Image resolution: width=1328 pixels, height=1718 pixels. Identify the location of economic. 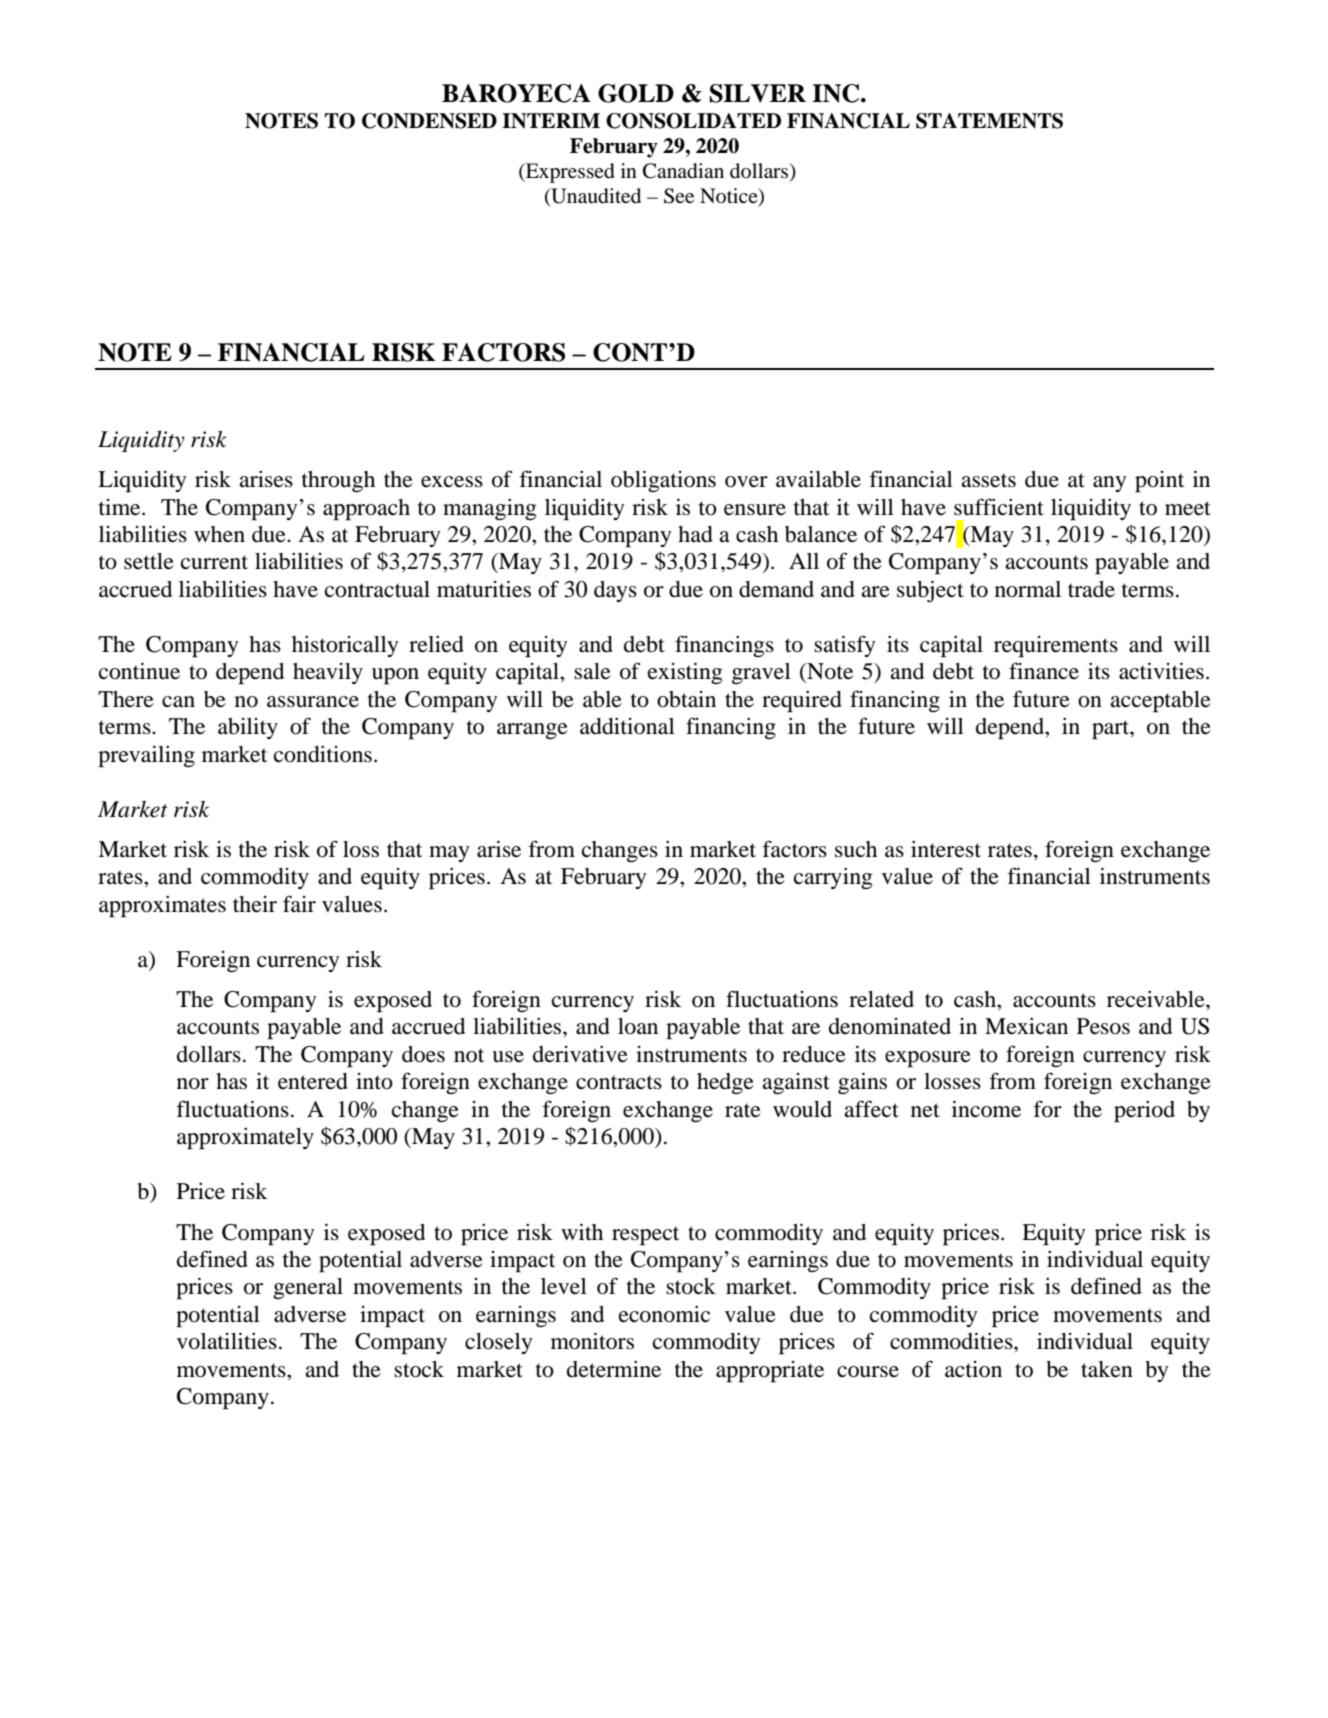
(664, 1314).
